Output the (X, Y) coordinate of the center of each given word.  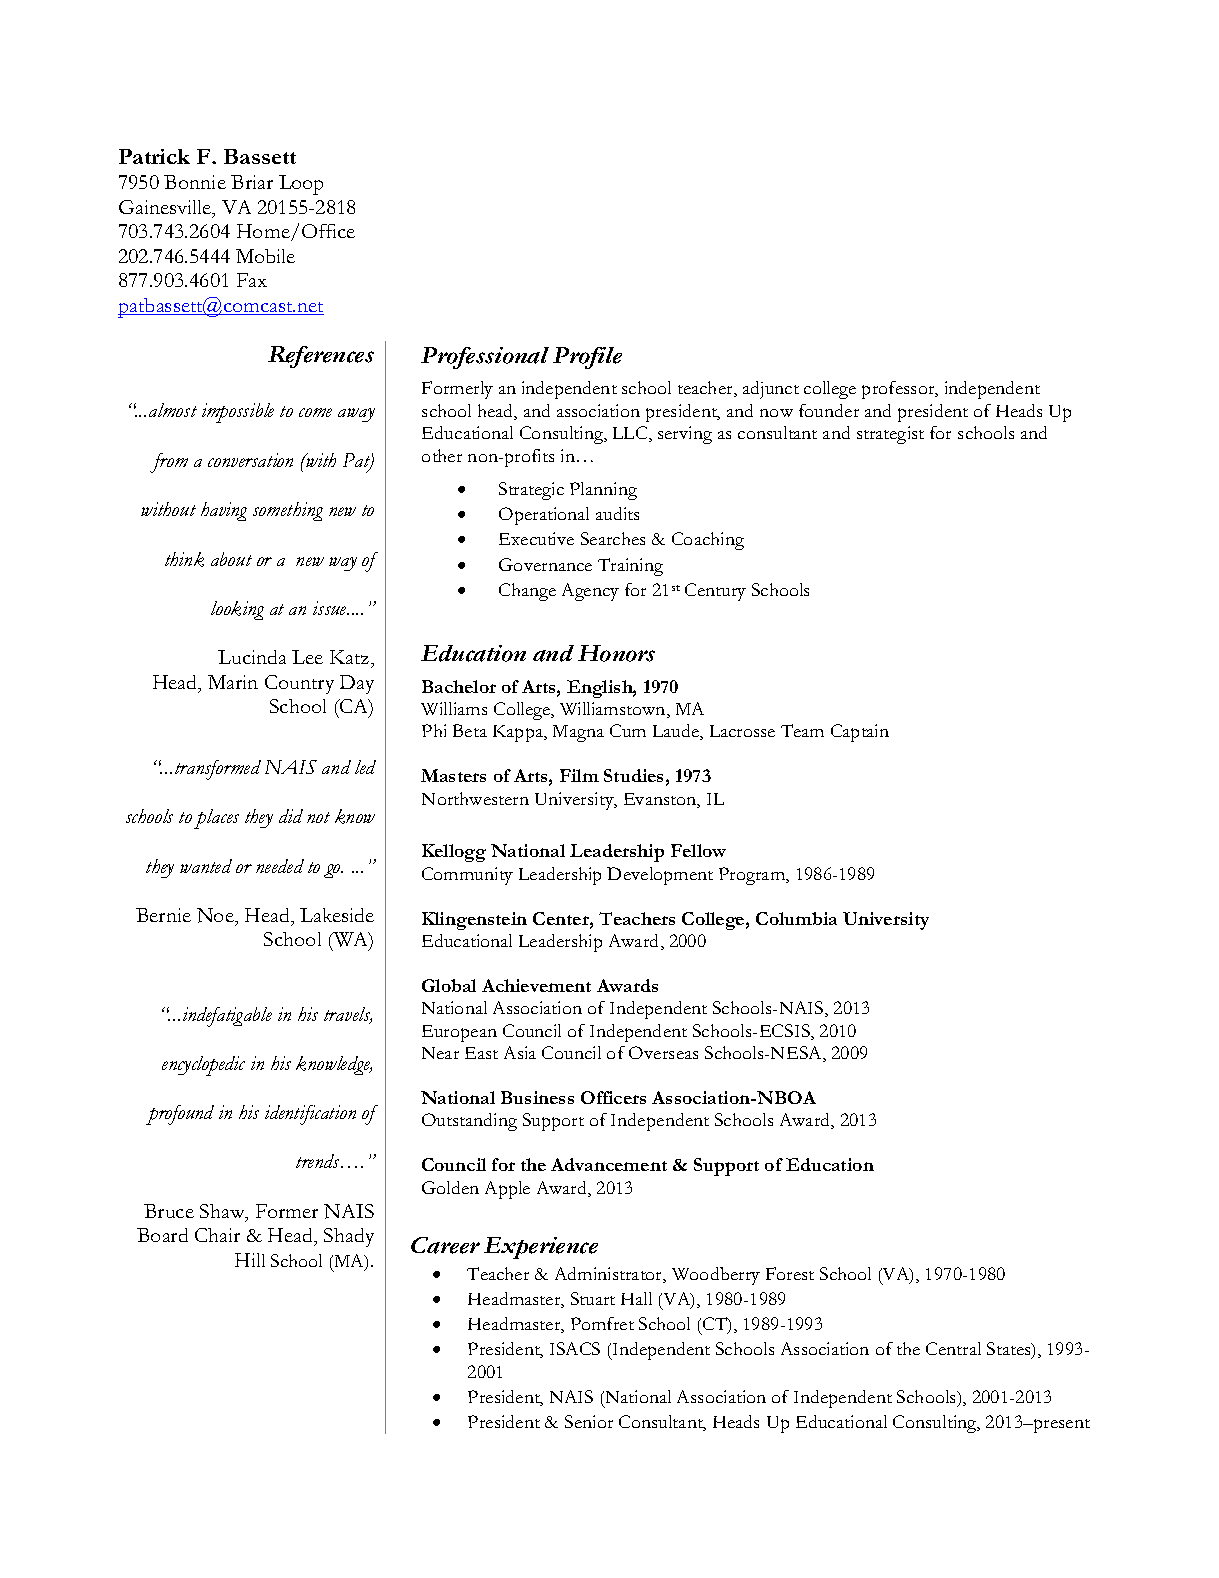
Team (802, 730)
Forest (790, 1273)
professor (899, 390)
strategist (890, 435)
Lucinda (252, 657)
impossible (238, 413)
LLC (631, 434)
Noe (216, 915)
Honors (616, 653)
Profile (587, 358)
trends (319, 1161)
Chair (217, 1235)
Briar (252, 182)
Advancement (609, 1164)
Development (660, 876)
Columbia (796, 918)
